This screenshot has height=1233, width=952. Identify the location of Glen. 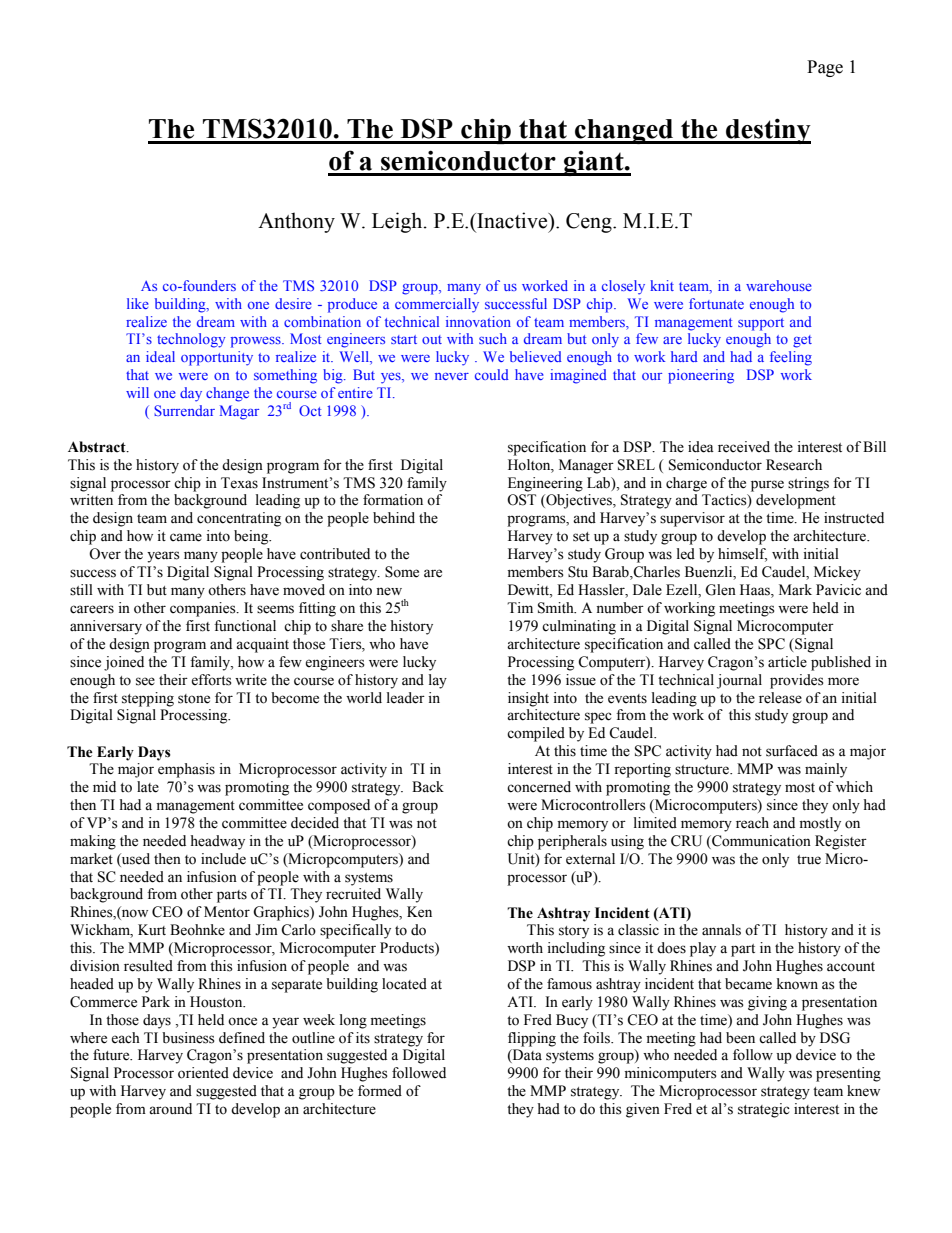
(720, 590).
